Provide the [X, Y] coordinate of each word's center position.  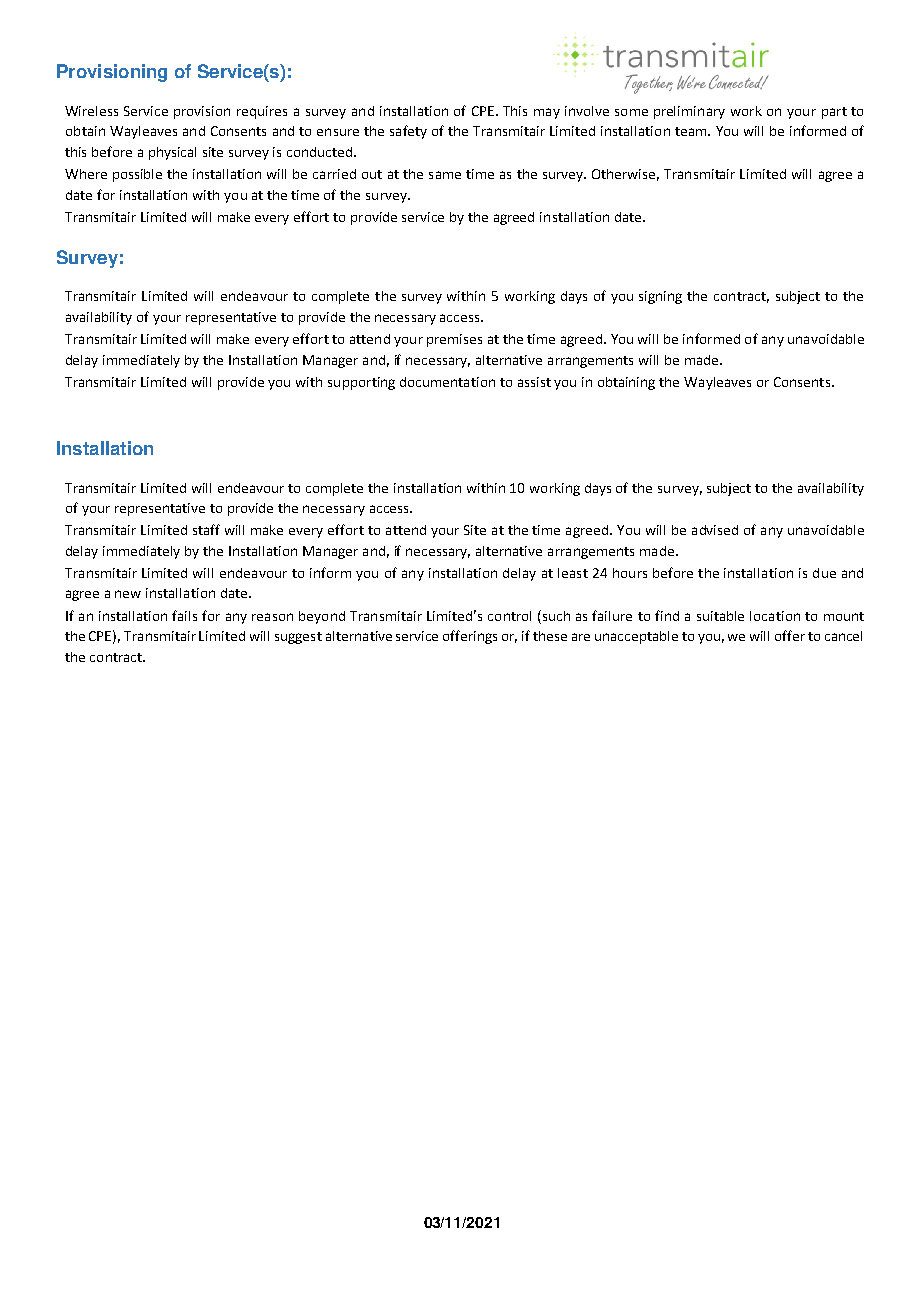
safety [408, 132]
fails [184, 615]
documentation [447, 382]
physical [172, 153]
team [692, 131]
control [509, 616]
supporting [361, 383]
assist [534, 382]
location [775, 616]
